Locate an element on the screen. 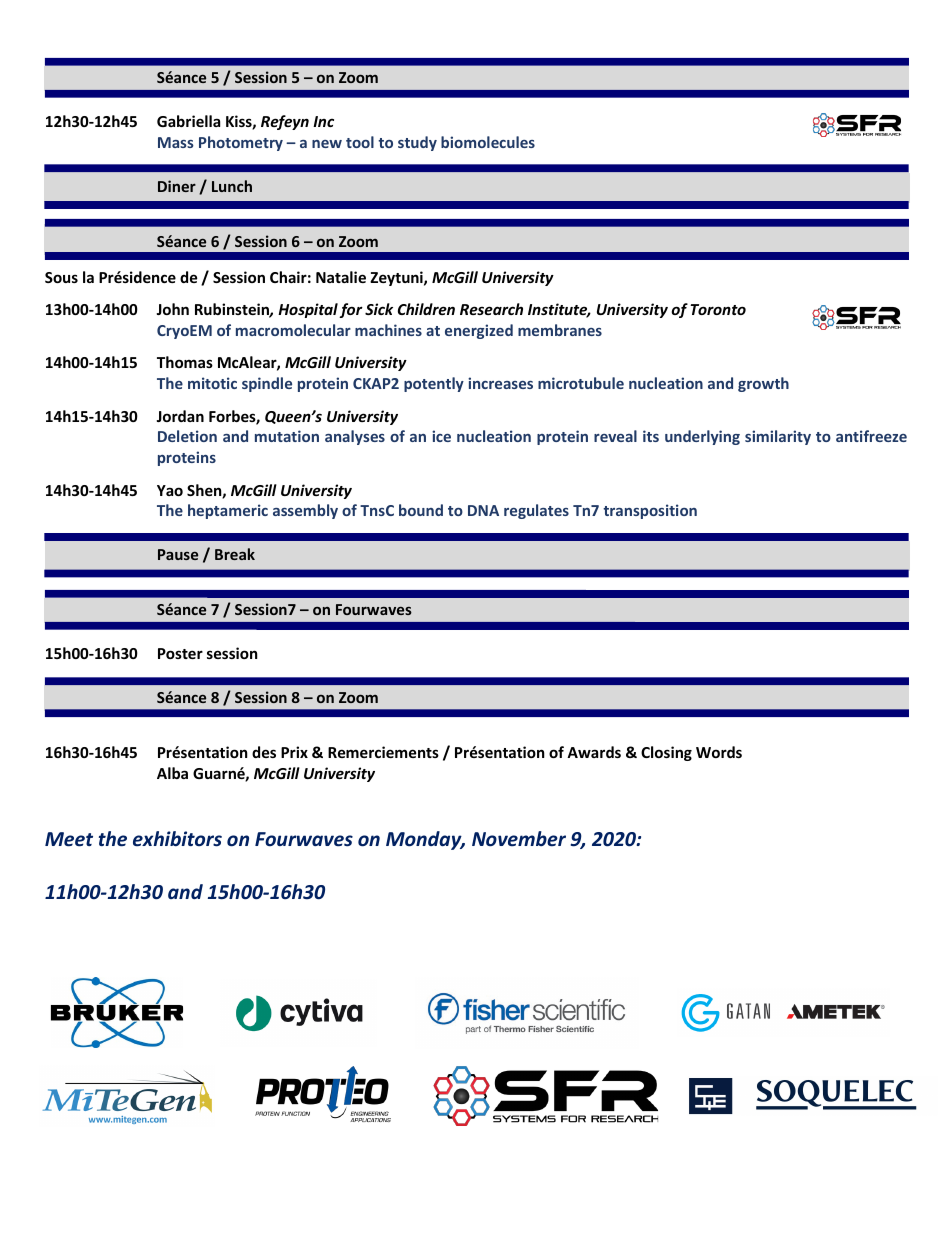 This screenshot has width=952, height=1233. growth is located at coordinates (763, 384).
